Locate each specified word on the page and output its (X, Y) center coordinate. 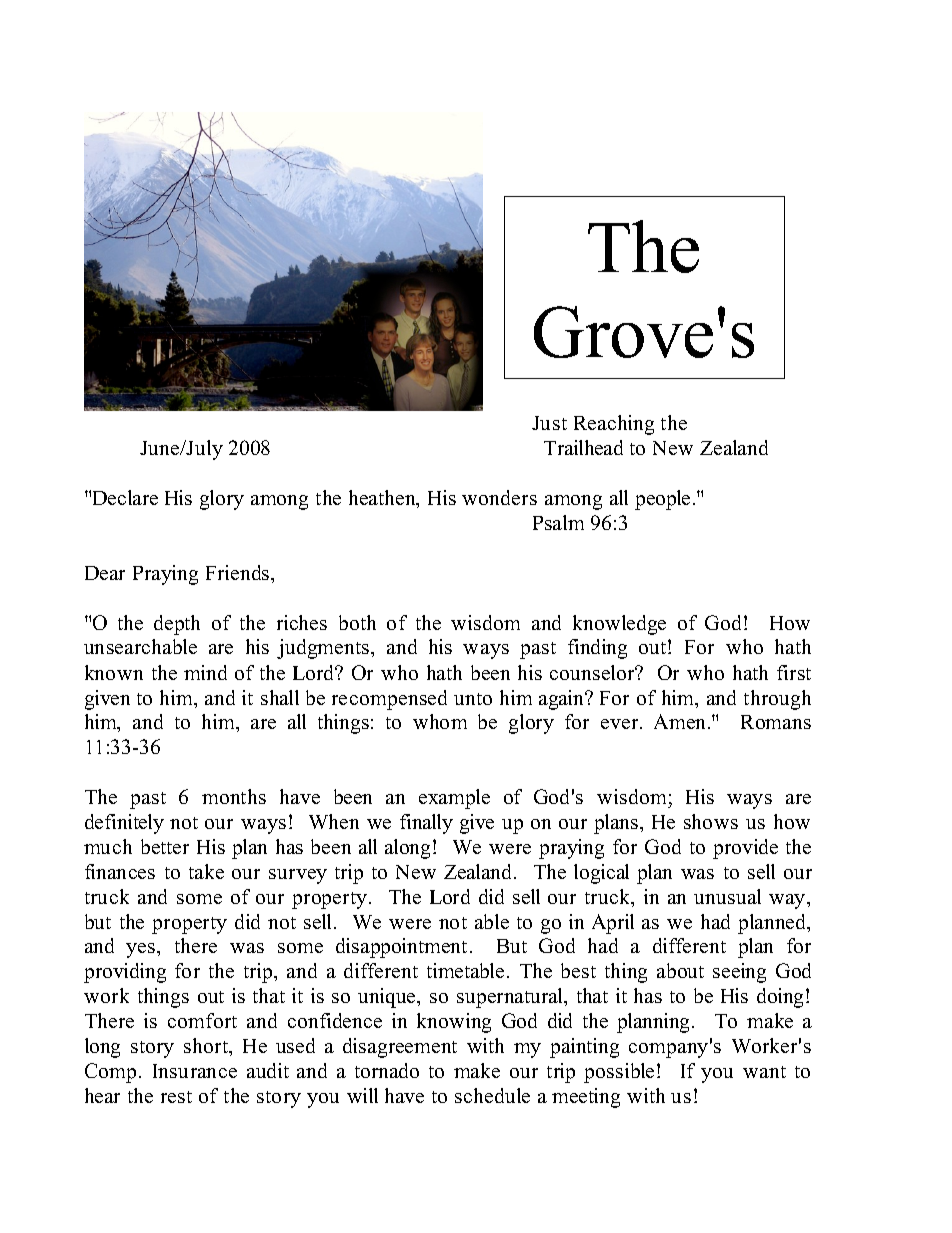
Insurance (195, 1071)
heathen (383, 499)
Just (549, 423)
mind (205, 672)
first (794, 672)
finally (426, 824)
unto (473, 699)
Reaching (614, 425)
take (206, 871)
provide (745, 849)
